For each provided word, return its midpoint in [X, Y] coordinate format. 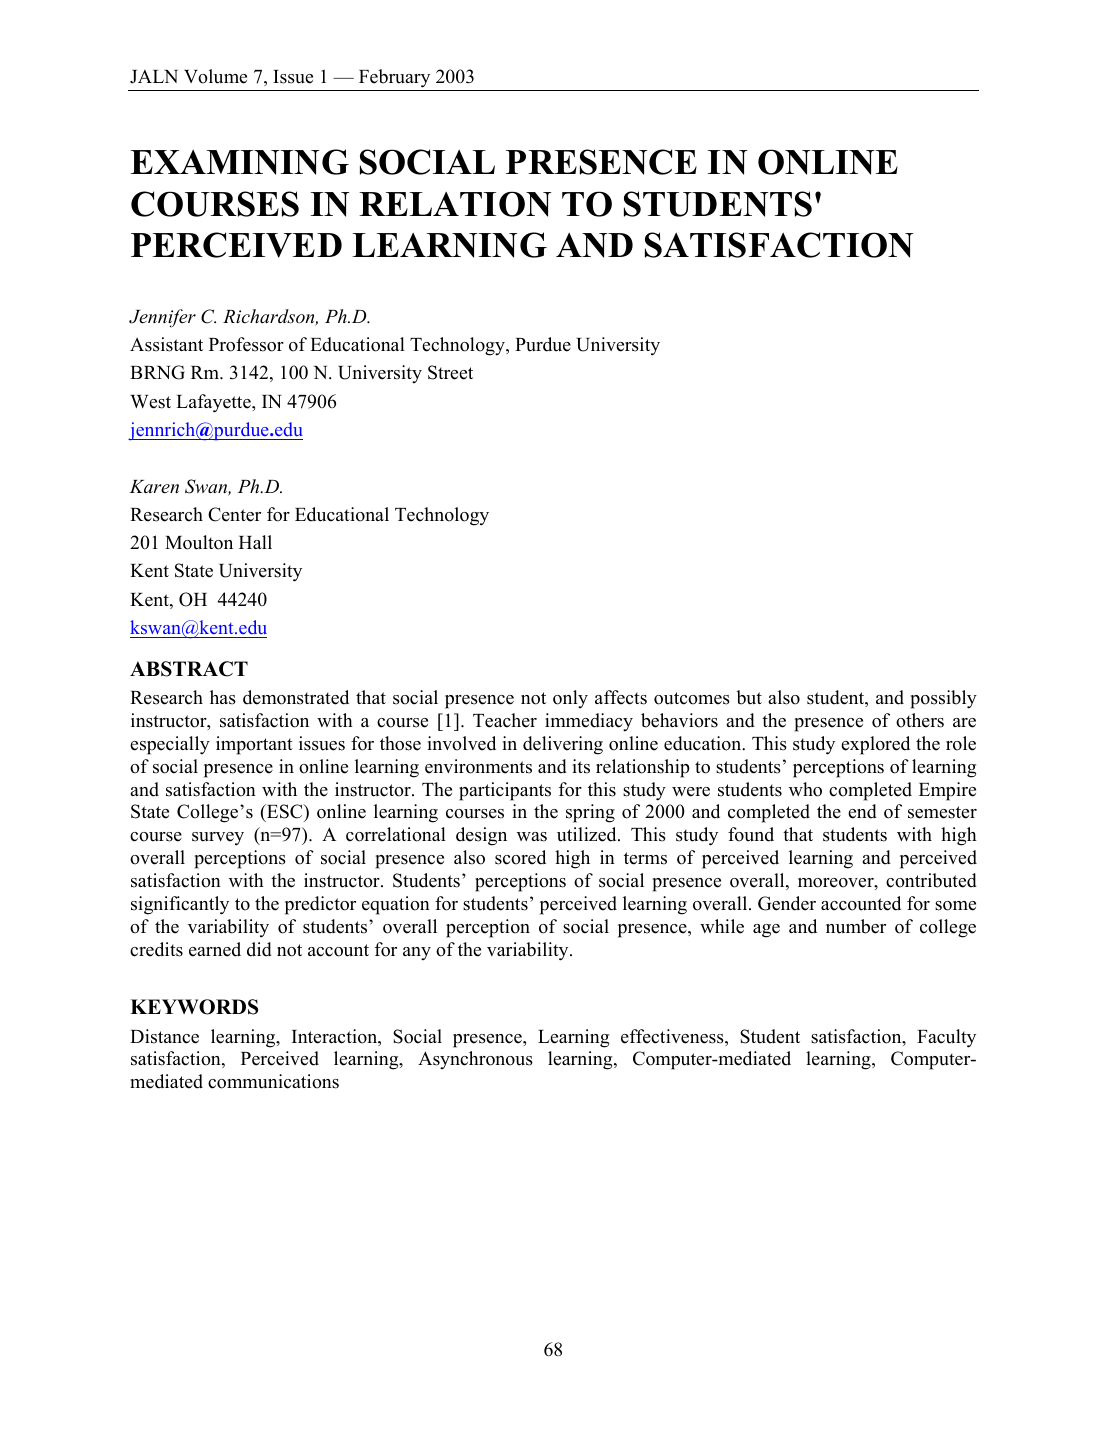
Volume [215, 76]
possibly [943, 699]
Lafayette [214, 403]
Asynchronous [475, 1060]
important [254, 745]
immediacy [589, 722]
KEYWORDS [194, 1007]
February [394, 78]
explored [875, 745]
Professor [246, 344]
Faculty [946, 1038]
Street [450, 372]
